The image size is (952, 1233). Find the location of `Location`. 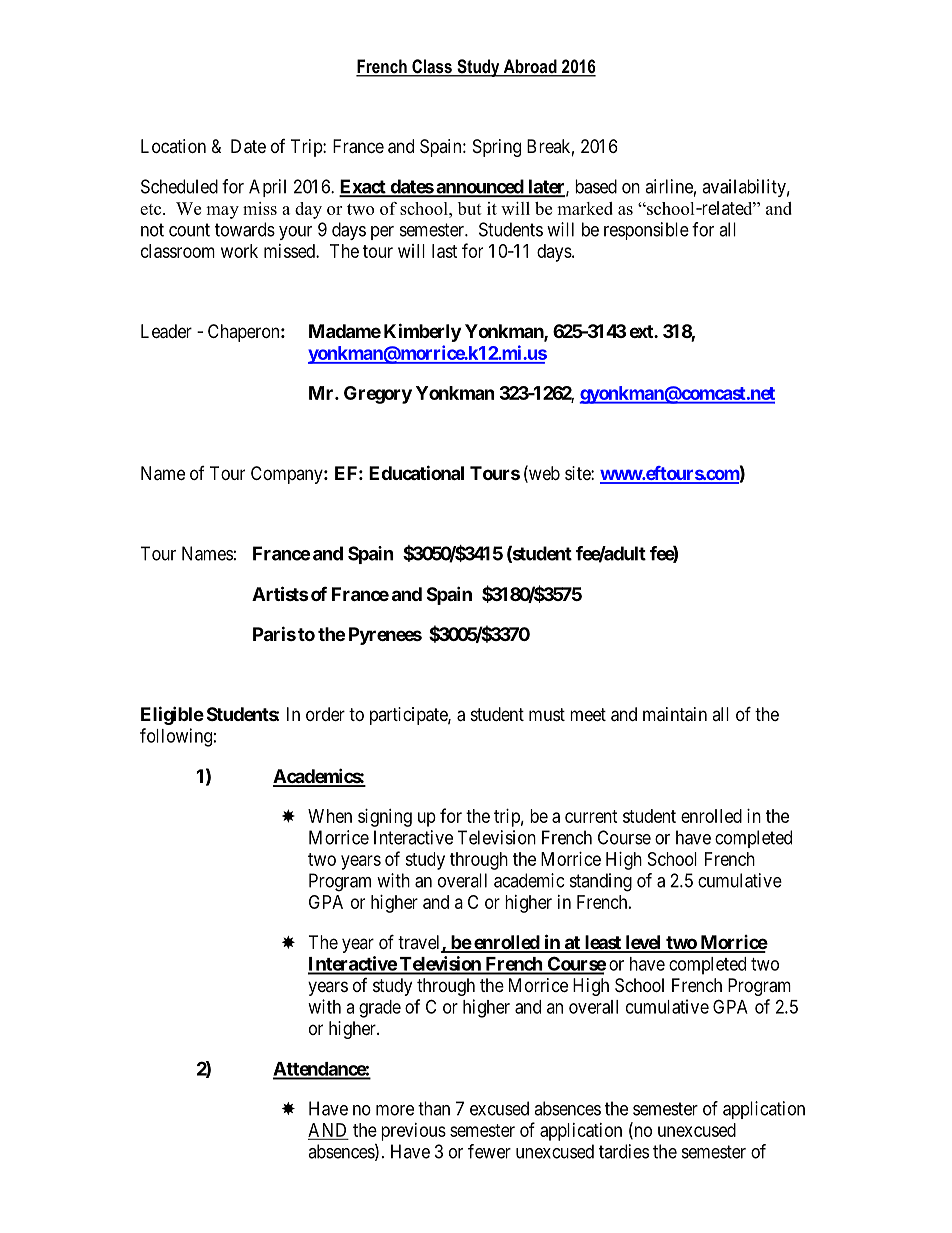

Location is located at coordinates (173, 146).
